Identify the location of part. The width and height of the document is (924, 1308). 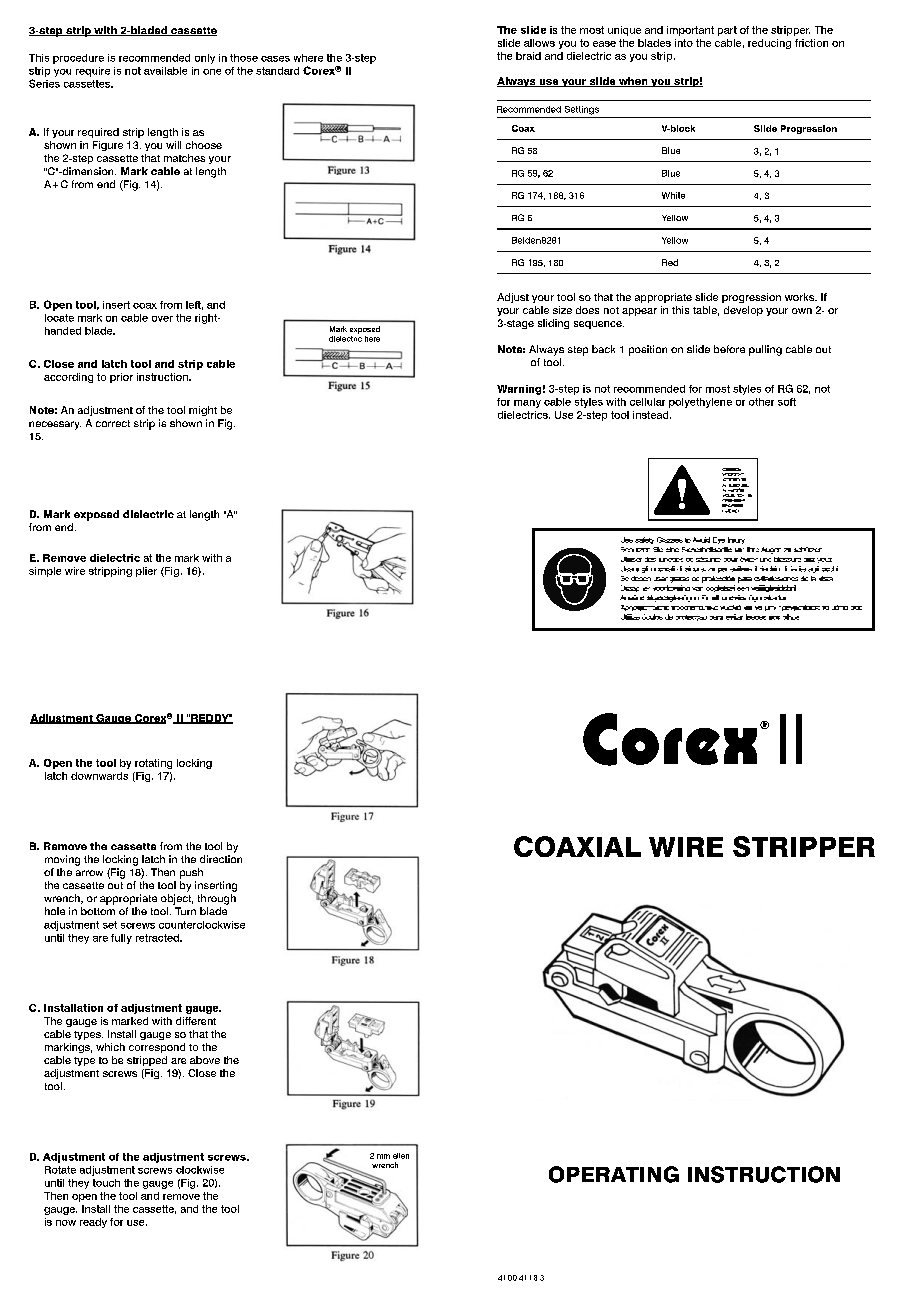
(727, 31).
